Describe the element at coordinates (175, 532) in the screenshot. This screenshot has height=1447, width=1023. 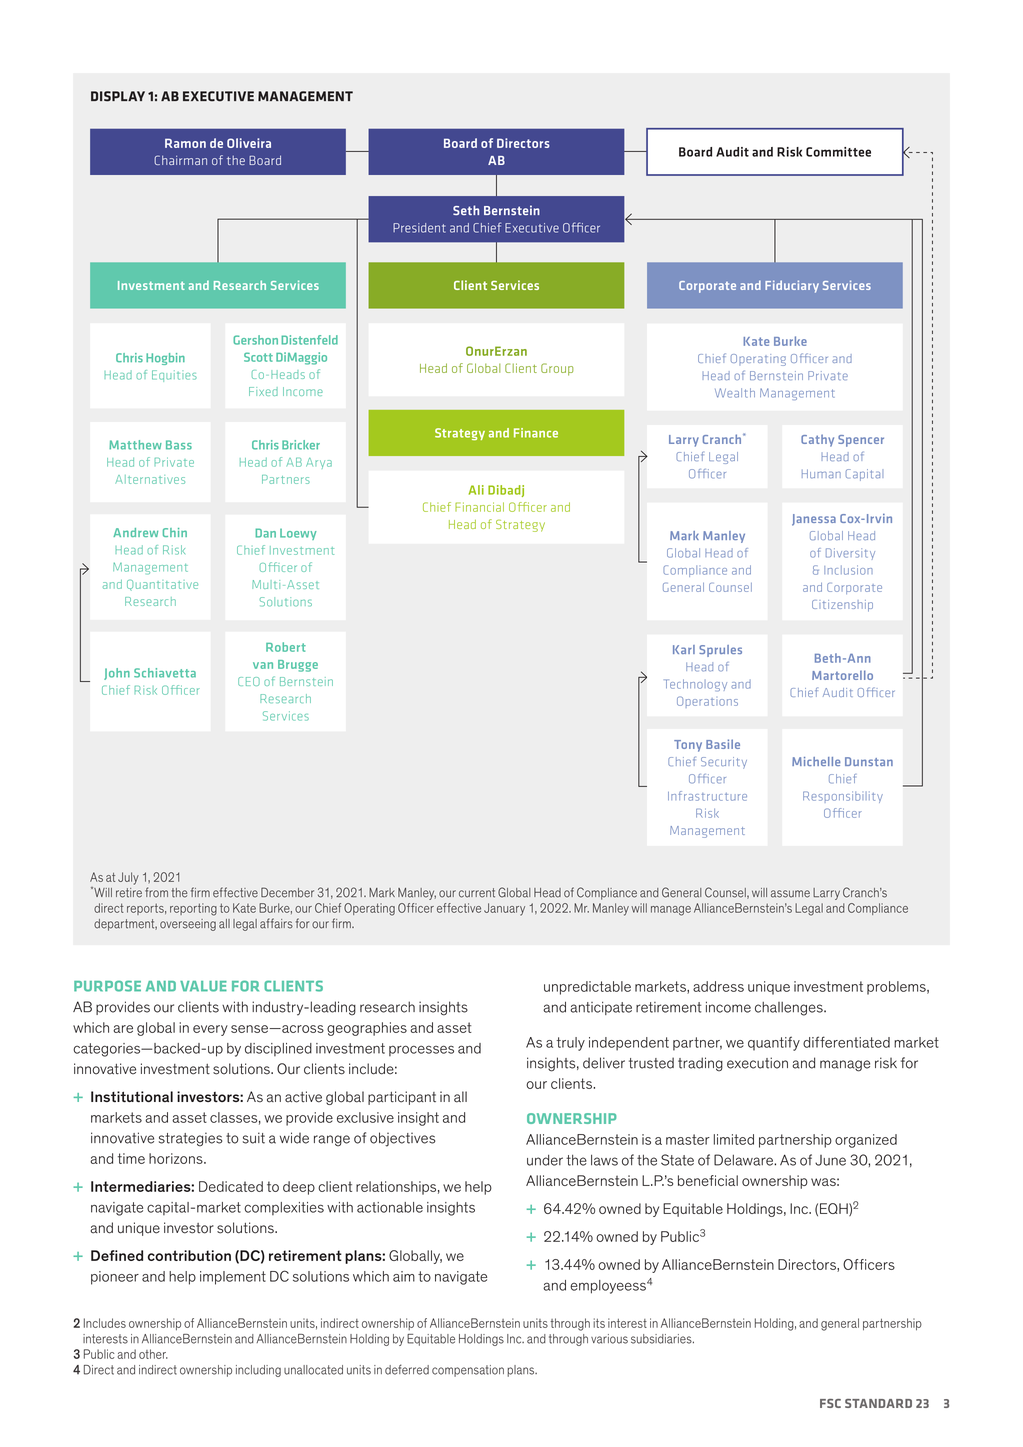
I see `Chin` at that location.
